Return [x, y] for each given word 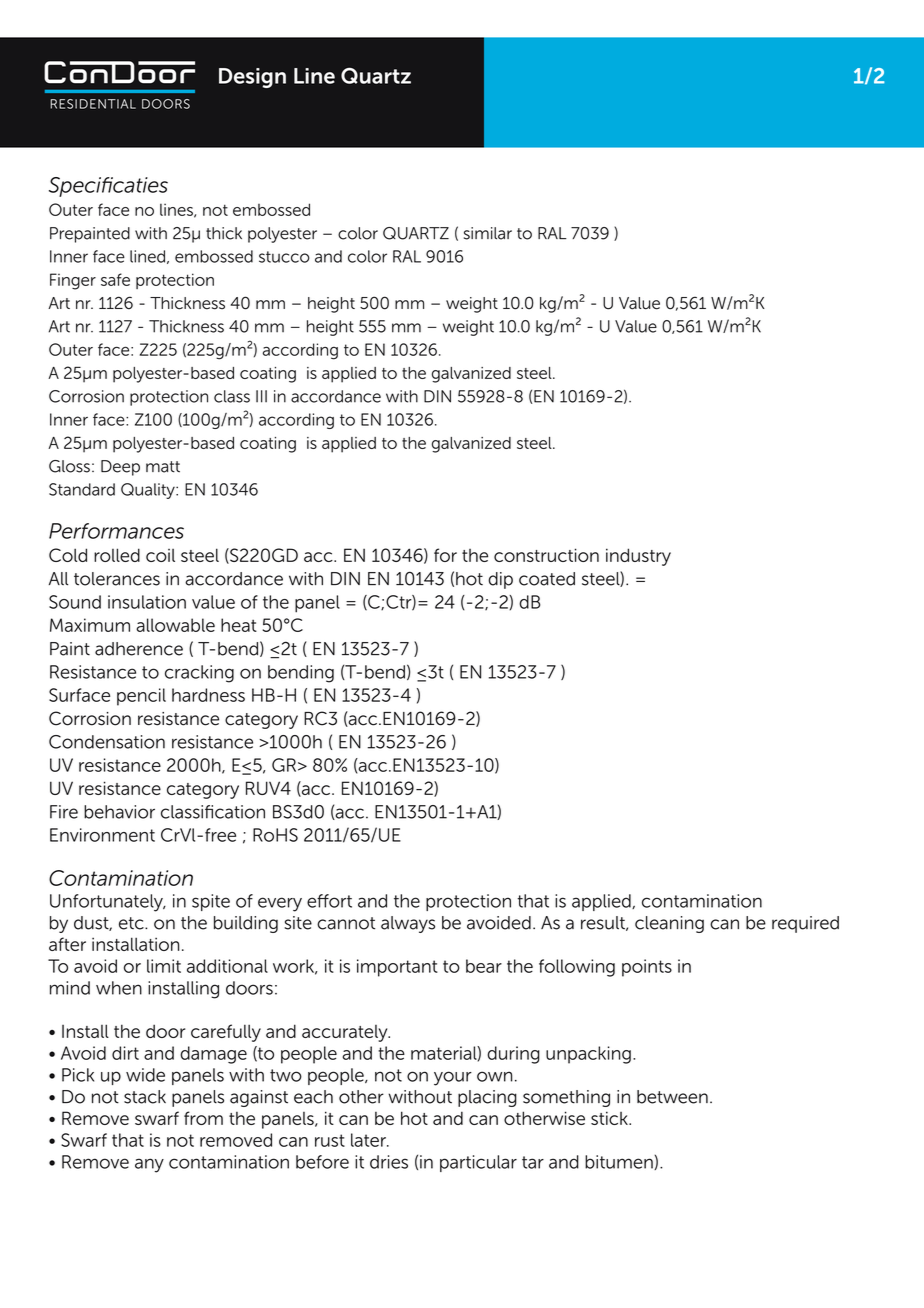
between [672, 1097]
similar [488, 233]
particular [478, 1163]
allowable [175, 625]
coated [547, 579]
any [149, 1165]
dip [500, 580]
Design [252, 78]
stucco [284, 257]
